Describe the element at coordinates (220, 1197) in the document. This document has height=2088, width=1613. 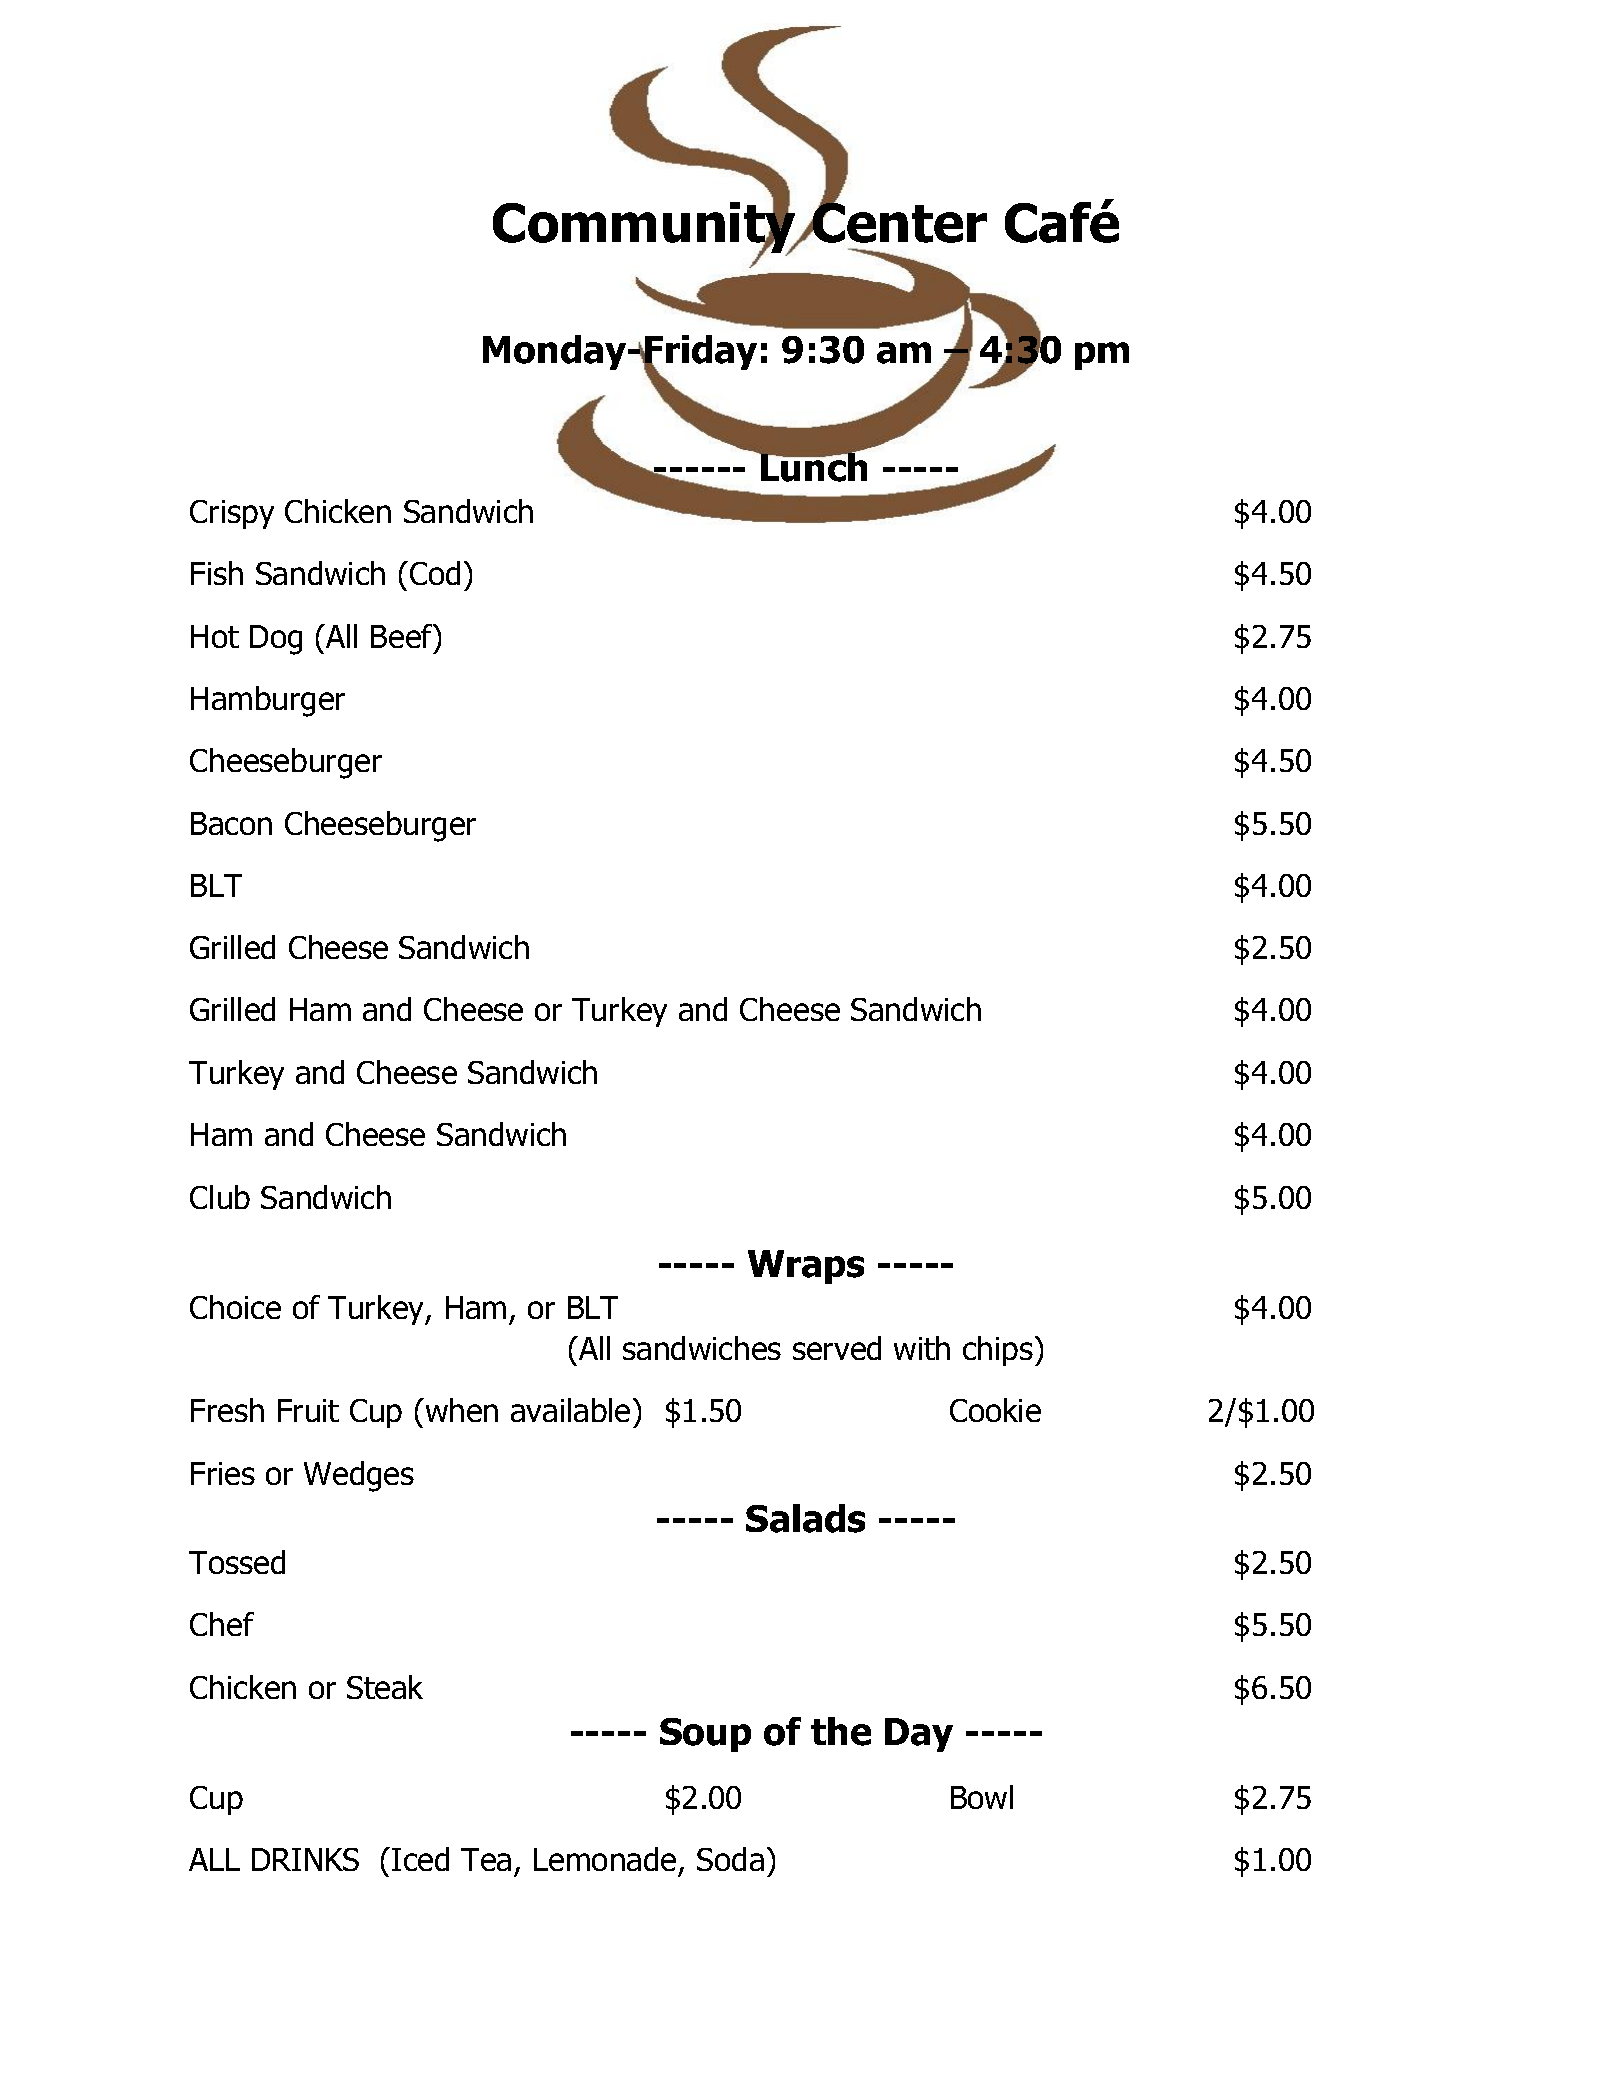
I see `Club` at that location.
